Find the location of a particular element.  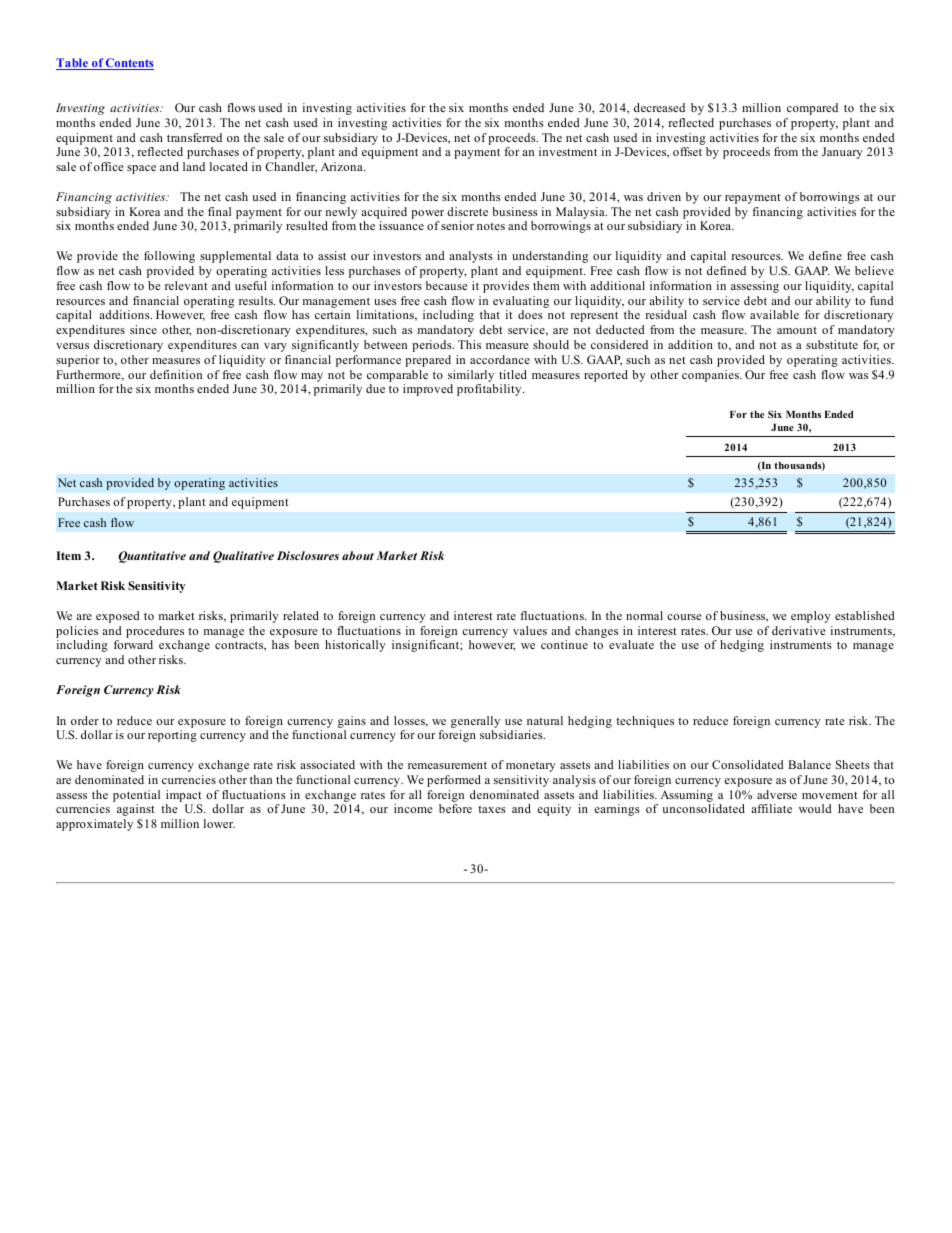

investment is located at coordinates (568, 151).
